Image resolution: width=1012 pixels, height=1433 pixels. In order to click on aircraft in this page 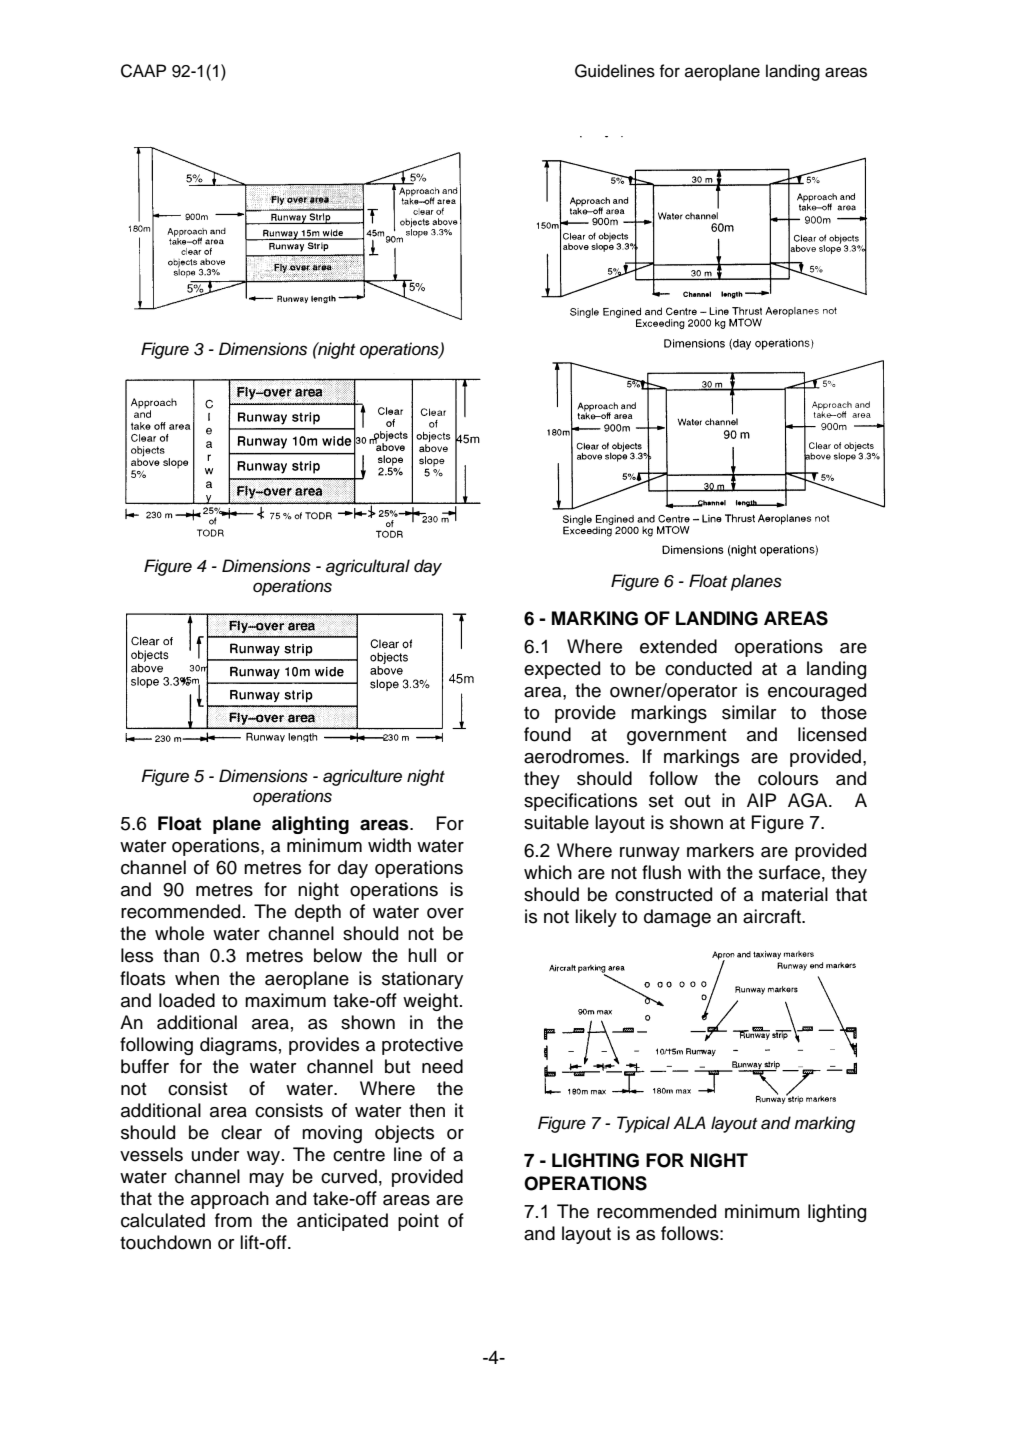, I will do `click(773, 916)`.
